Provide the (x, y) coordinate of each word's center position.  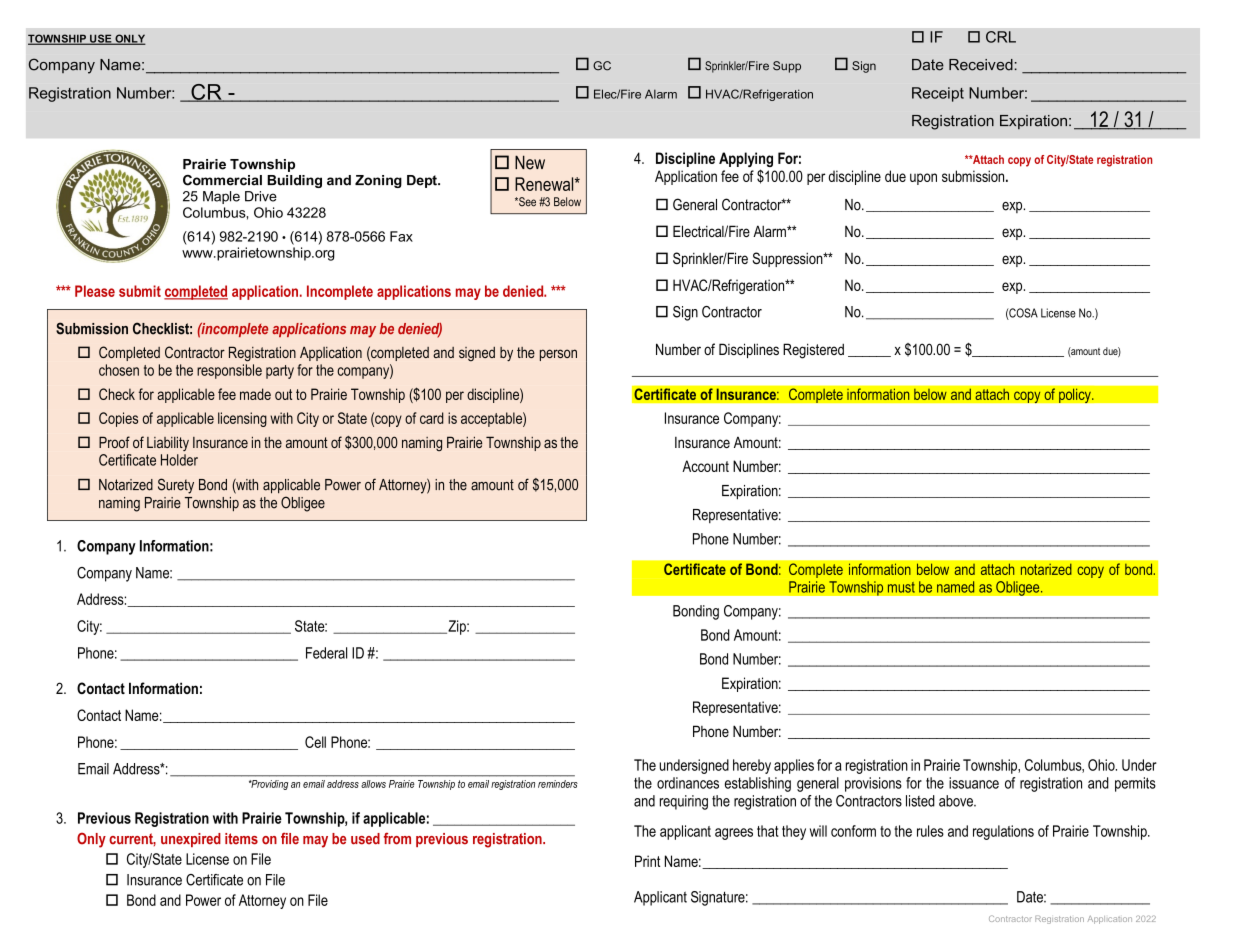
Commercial (222, 180)
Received (981, 65)
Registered (813, 351)
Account (705, 466)
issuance (974, 783)
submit (140, 291)
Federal (326, 653)
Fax (401, 236)
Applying (746, 161)
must (901, 587)
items (241, 839)
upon (923, 179)
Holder (179, 460)
